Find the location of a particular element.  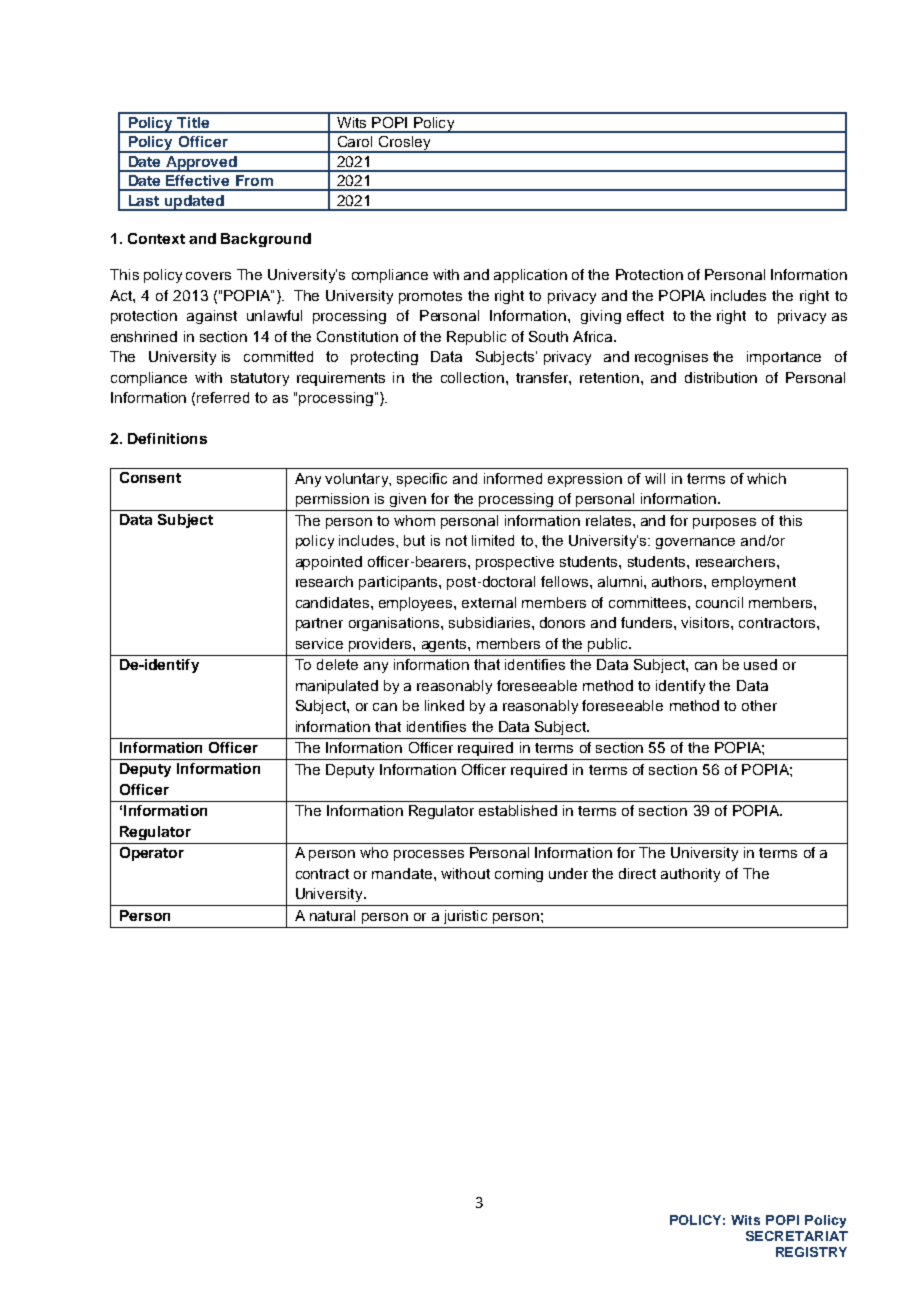

Operator is located at coordinates (152, 854).
